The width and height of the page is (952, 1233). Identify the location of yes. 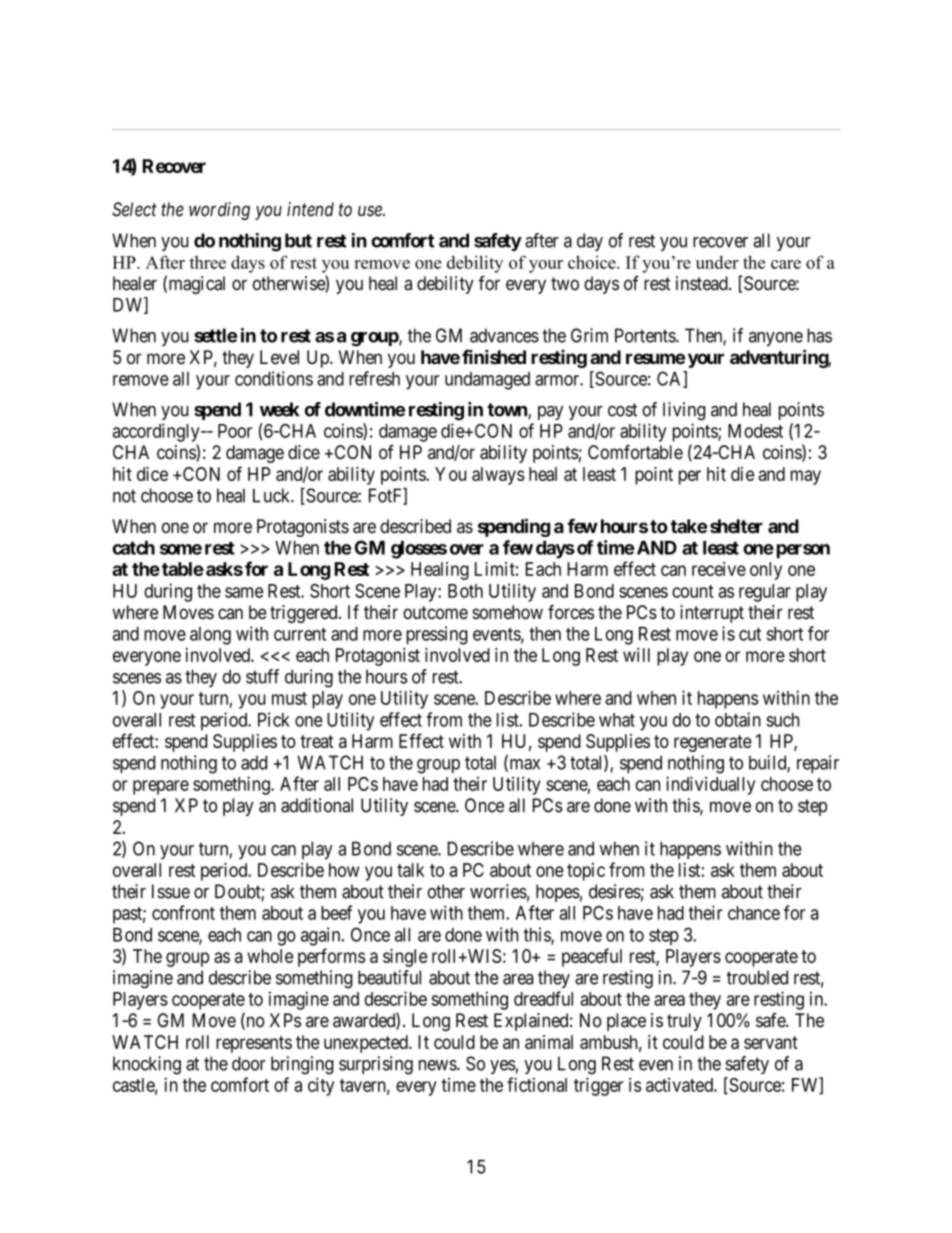
(503, 1067).
